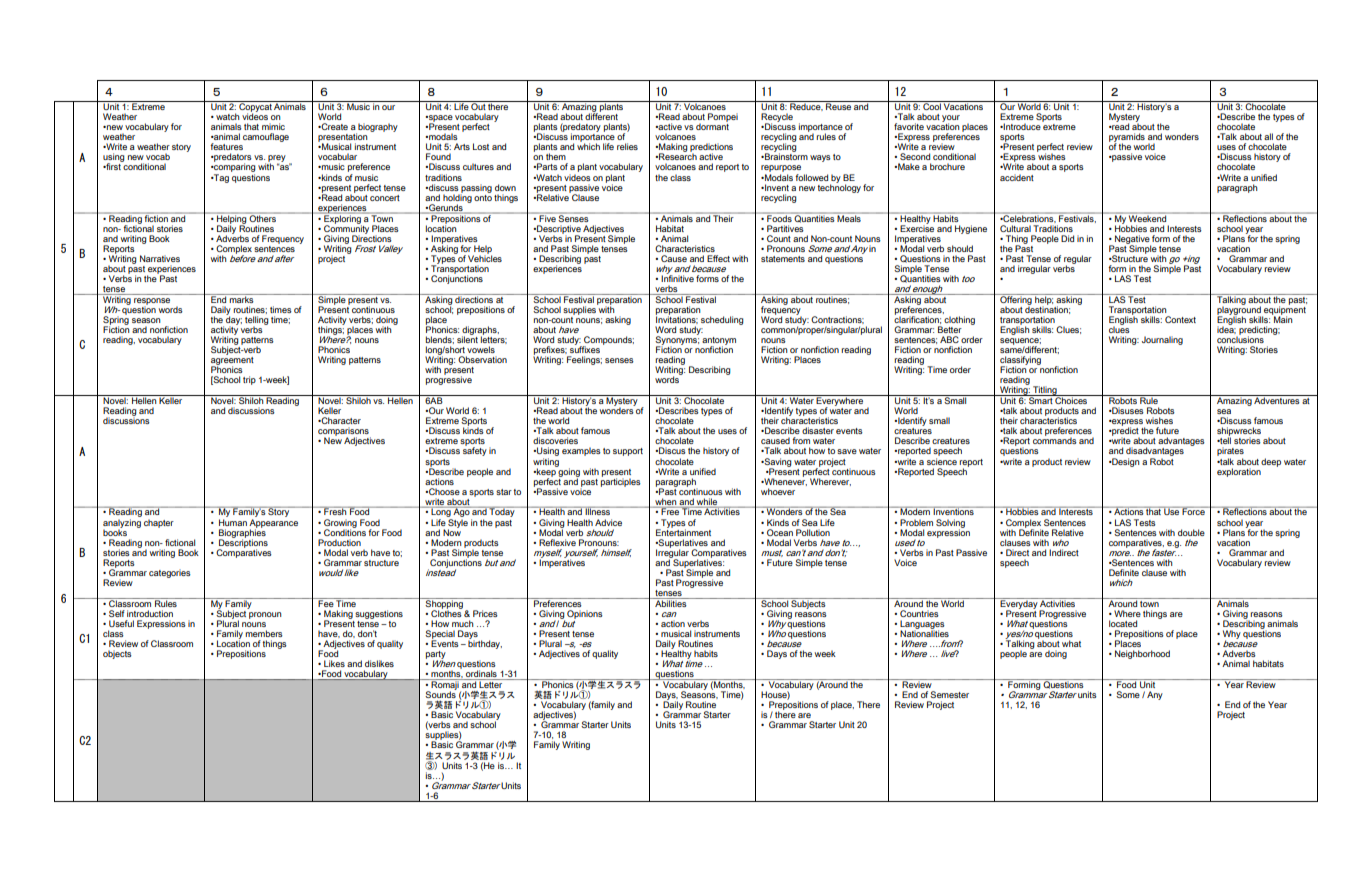 The image size is (1372, 887). Describe the element at coordinates (818, 430) in the screenshot. I see `disaster` at that location.
